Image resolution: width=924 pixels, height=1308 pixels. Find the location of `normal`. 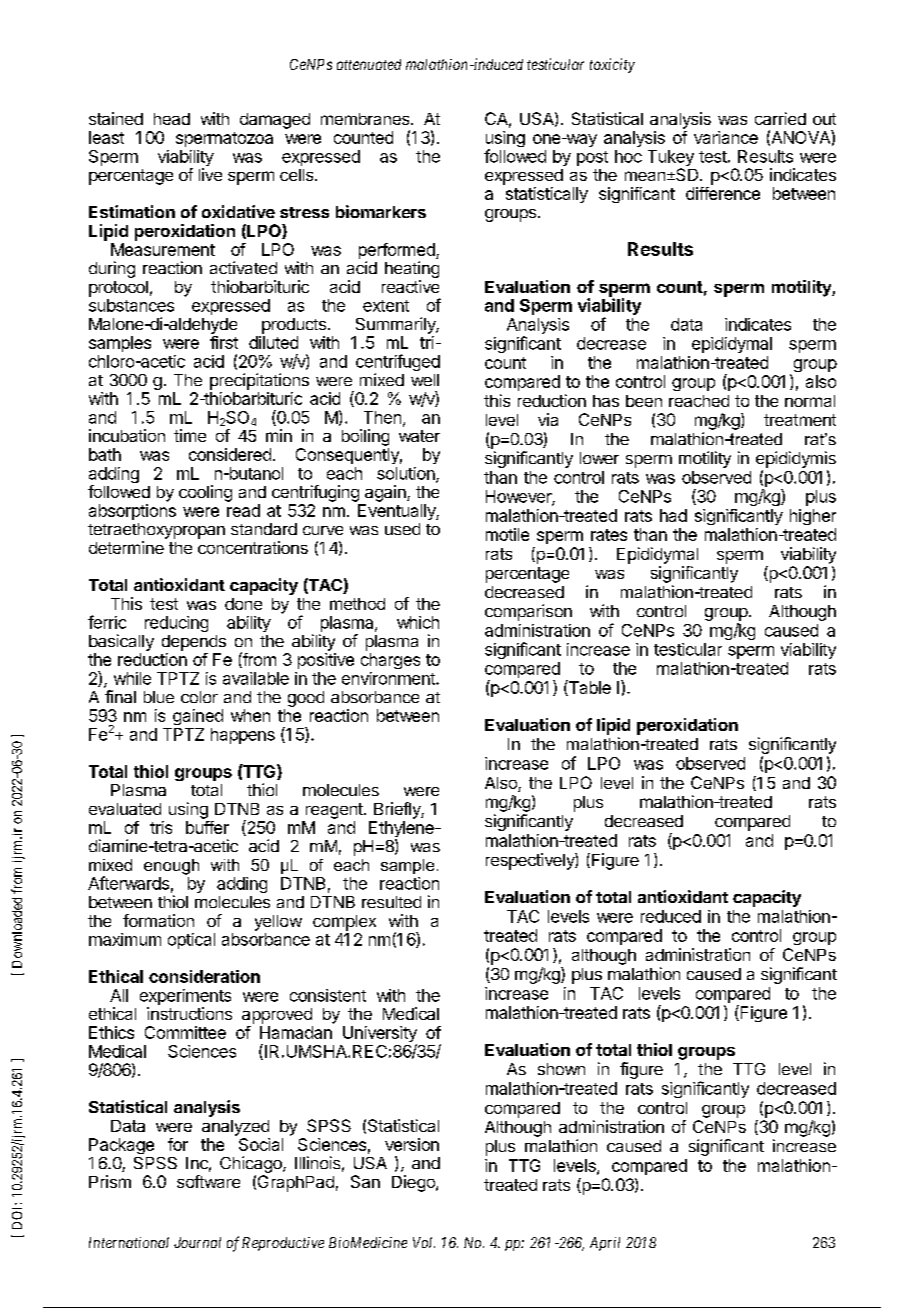

normal is located at coordinates (810, 401).
